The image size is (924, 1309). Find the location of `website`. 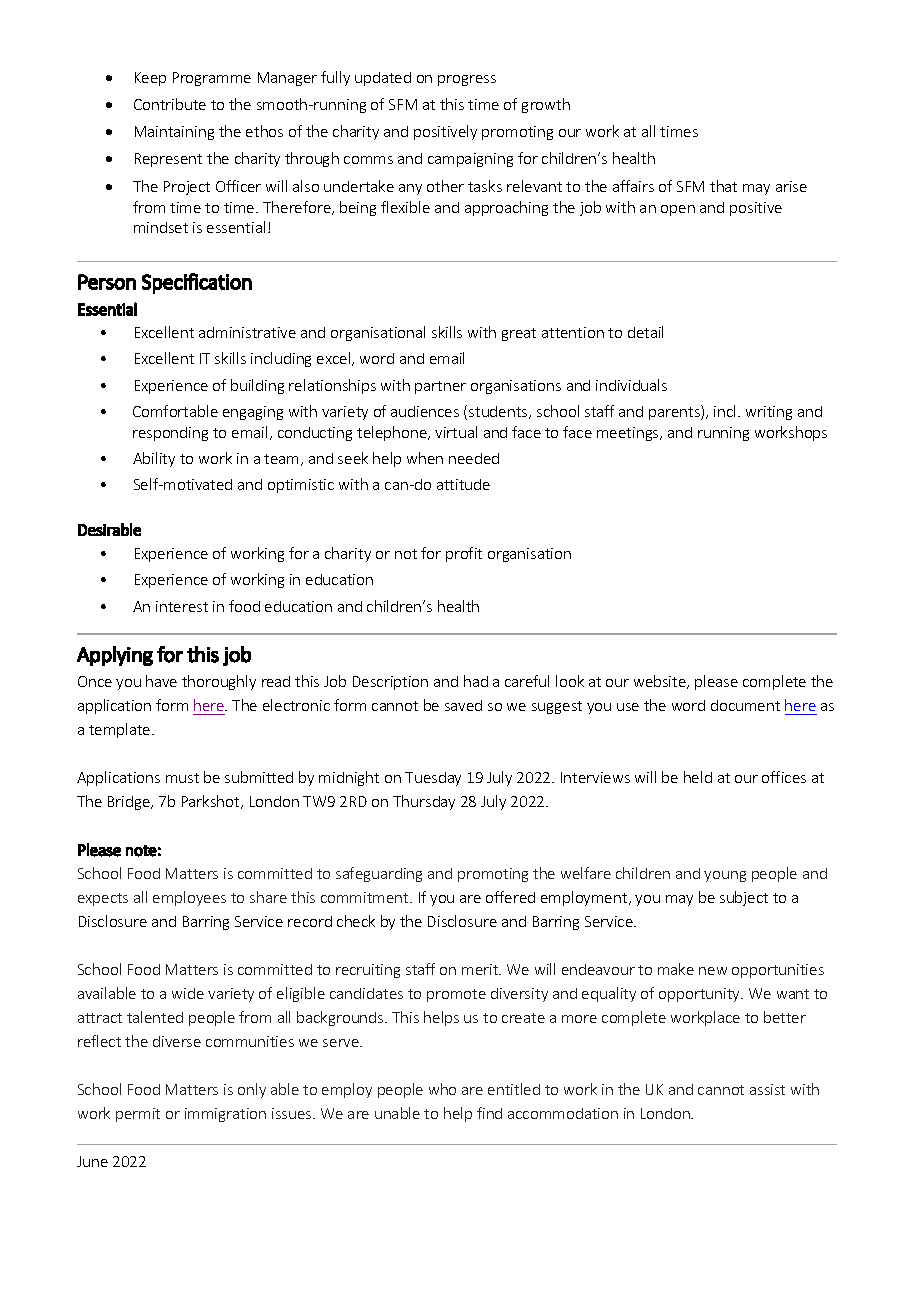

website is located at coordinates (661, 682).
